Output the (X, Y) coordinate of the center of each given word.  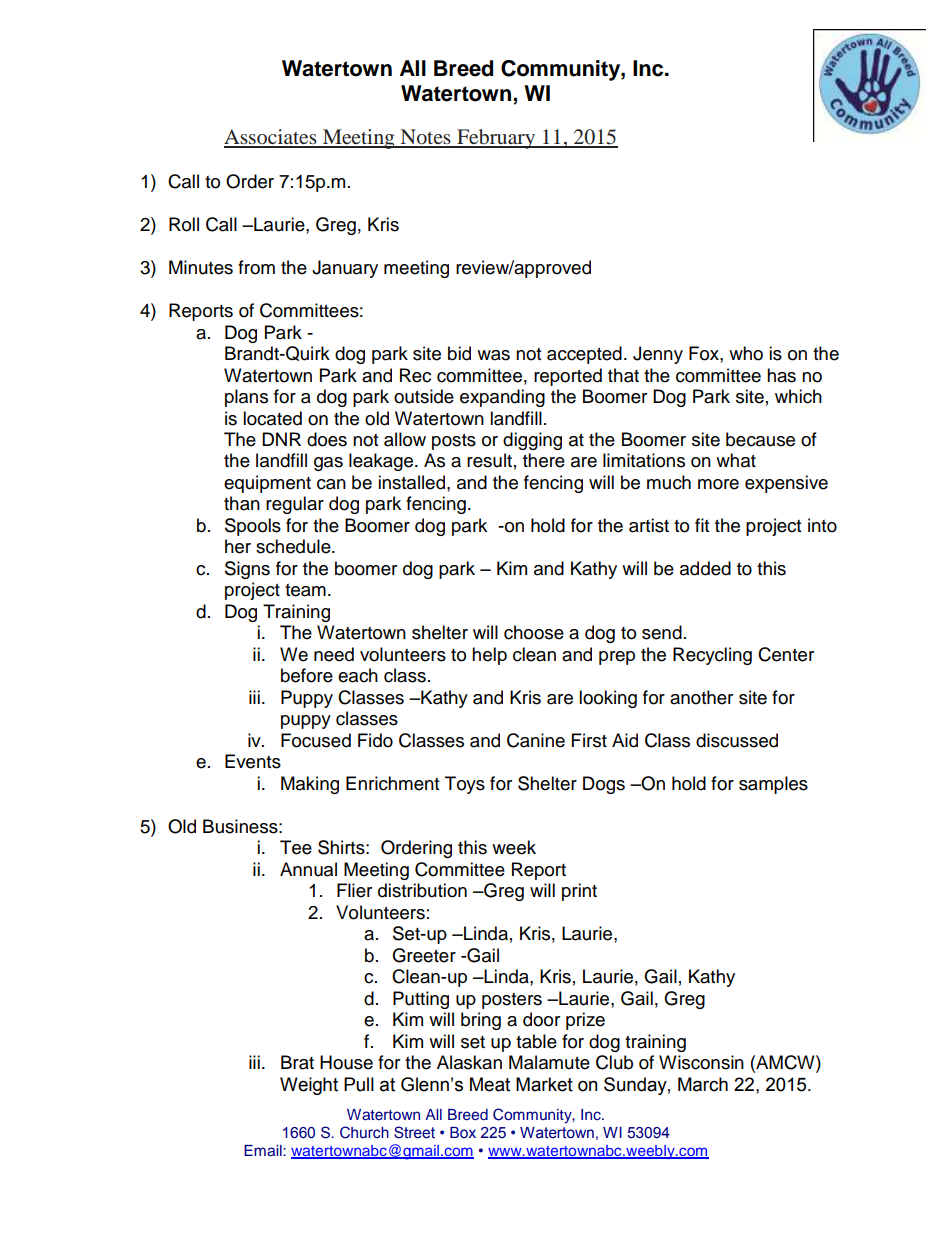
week (514, 847)
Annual (308, 869)
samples (773, 785)
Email (264, 1150)
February (496, 139)
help (489, 656)
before (307, 675)
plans (246, 398)
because (760, 439)
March (703, 1084)
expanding (502, 398)
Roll (184, 224)
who (746, 353)
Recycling (712, 656)
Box (463, 1132)
